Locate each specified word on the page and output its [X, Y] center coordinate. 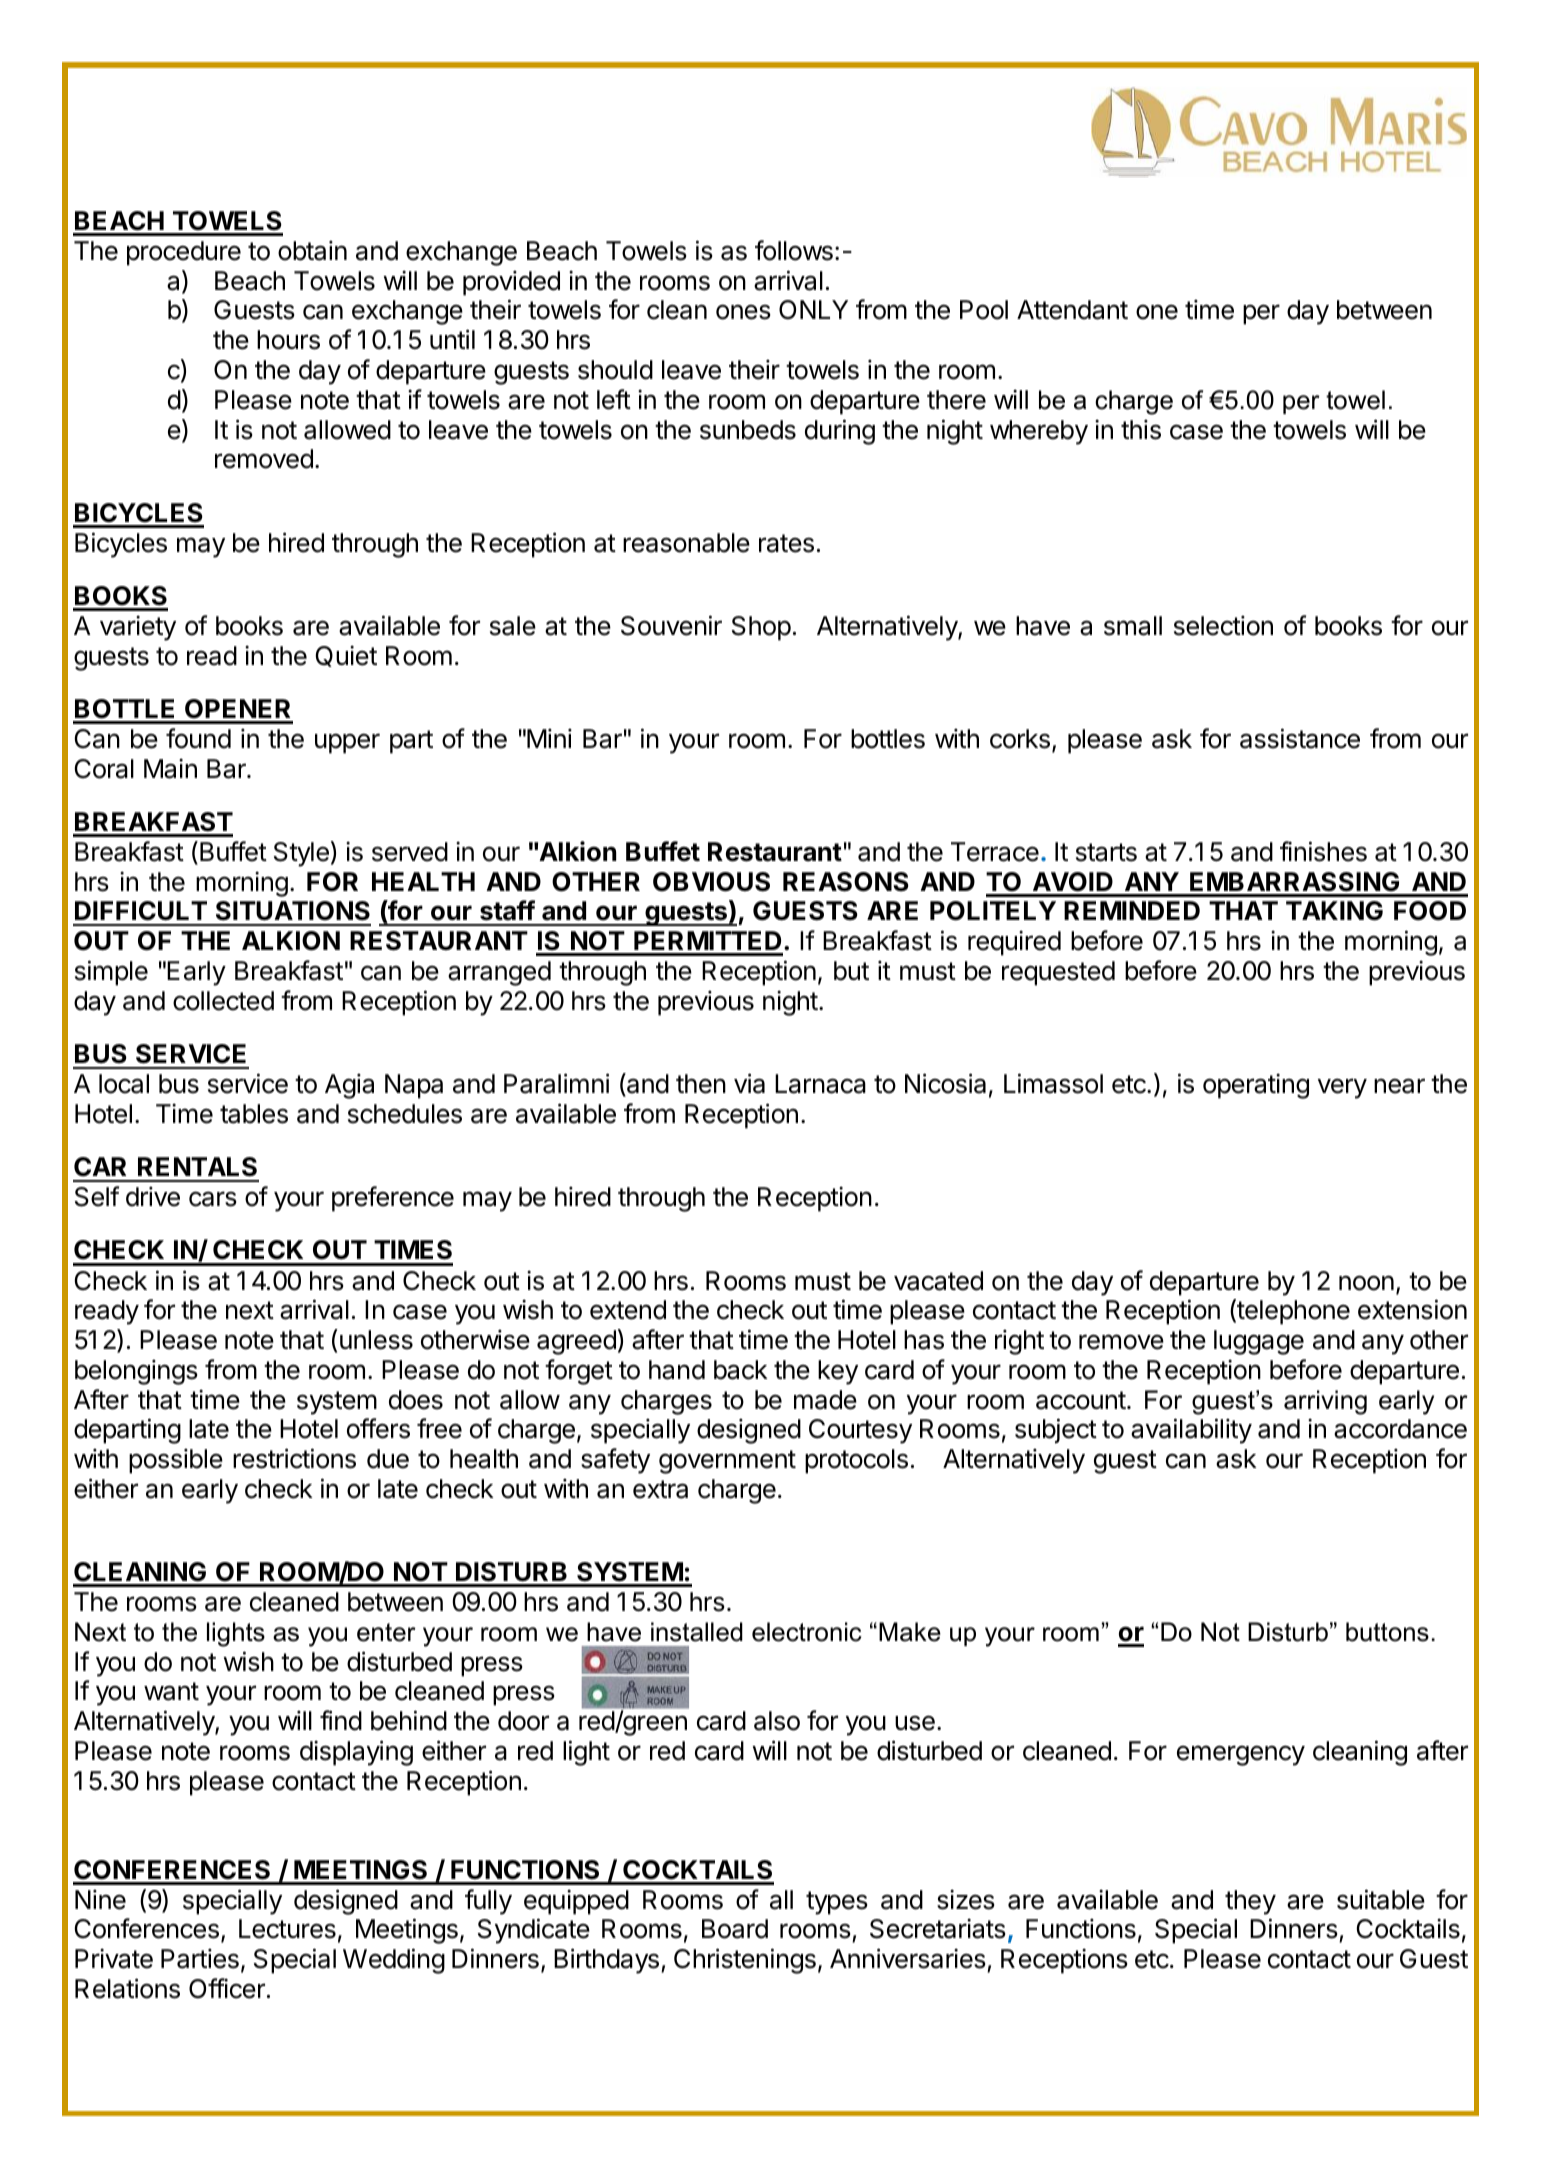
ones [743, 312]
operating [1256, 1086]
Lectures [287, 1929]
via [749, 1083]
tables [254, 1114]
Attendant [1072, 310]
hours [288, 340]
